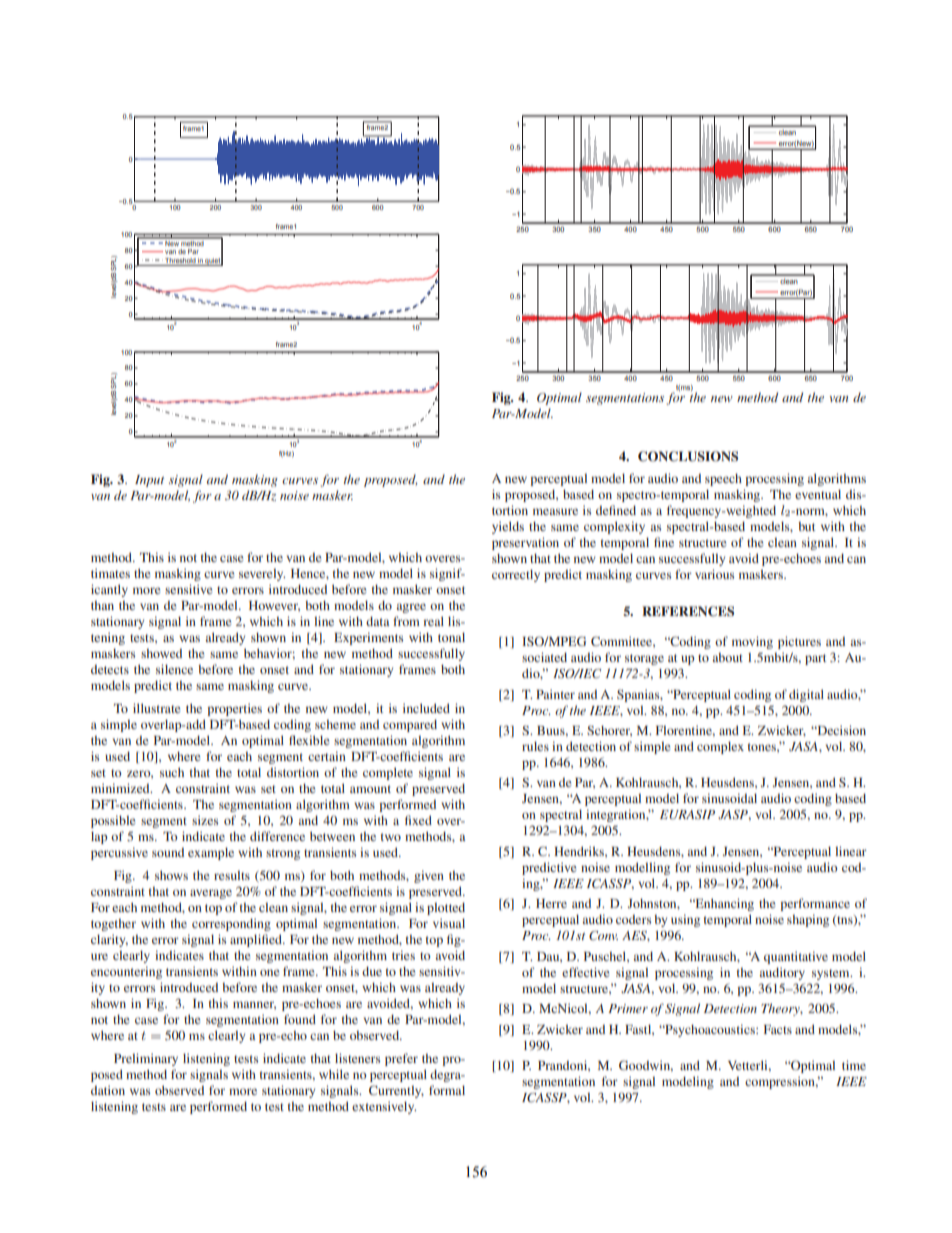 The width and height of the screenshot is (952, 1233). I want to click on Input, so click(149, 481).
